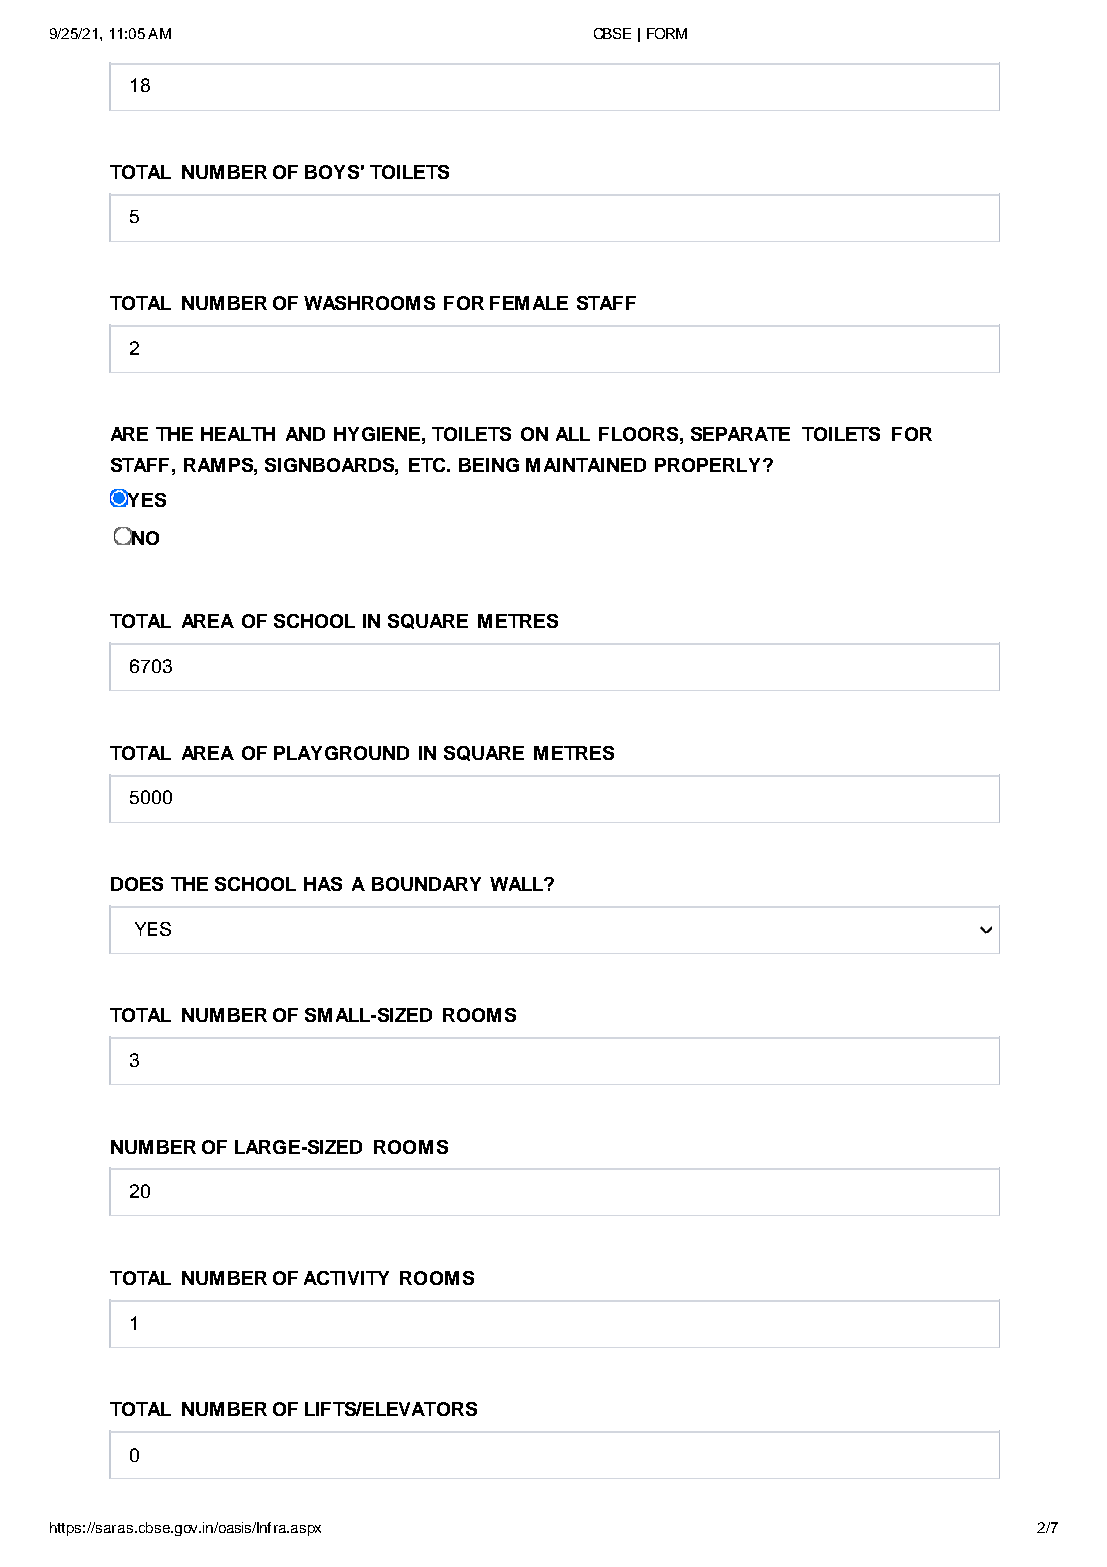  I want to click on HAS, so click(323, 884).
